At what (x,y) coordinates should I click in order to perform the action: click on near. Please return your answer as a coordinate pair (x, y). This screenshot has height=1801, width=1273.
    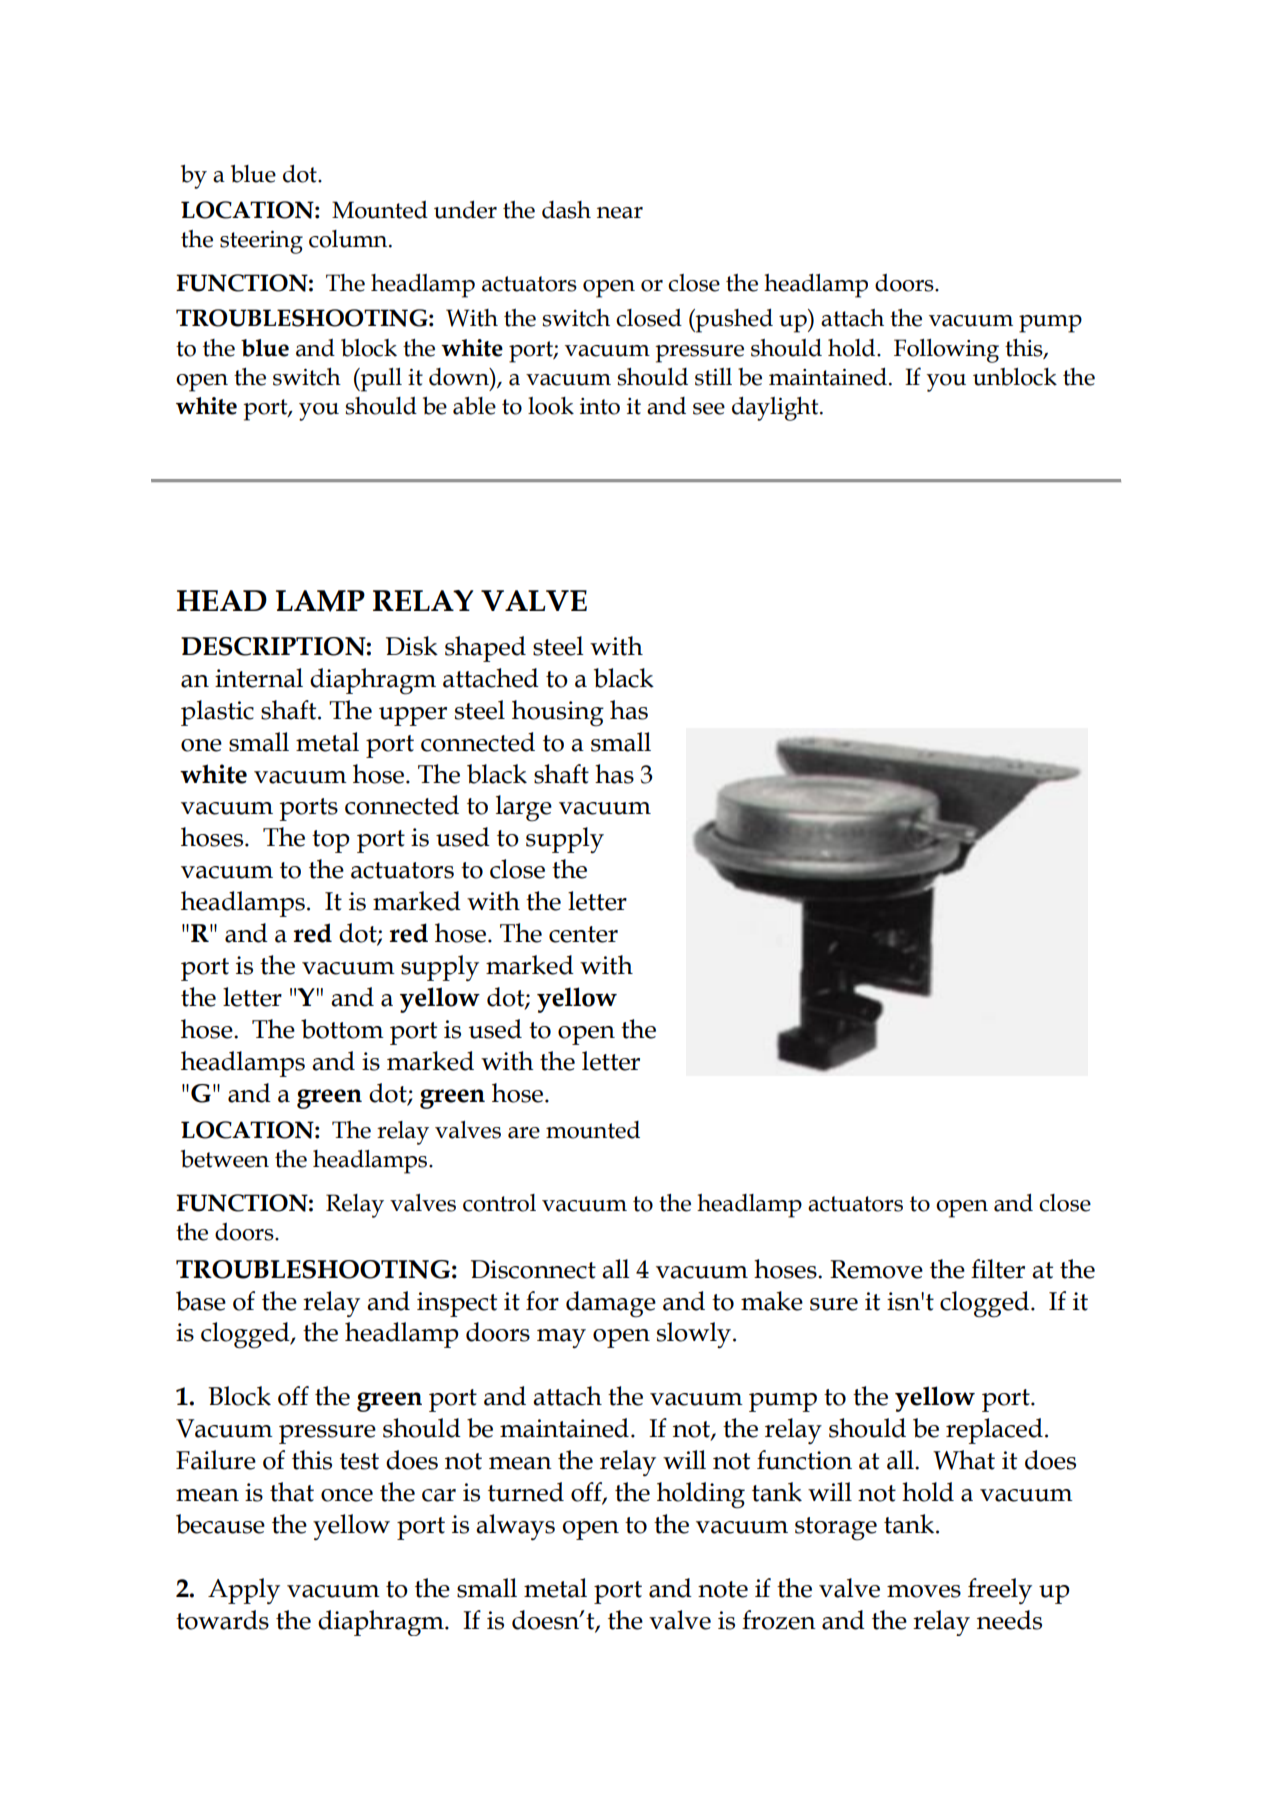
    Looking at the image, I should click on (620, 213).
